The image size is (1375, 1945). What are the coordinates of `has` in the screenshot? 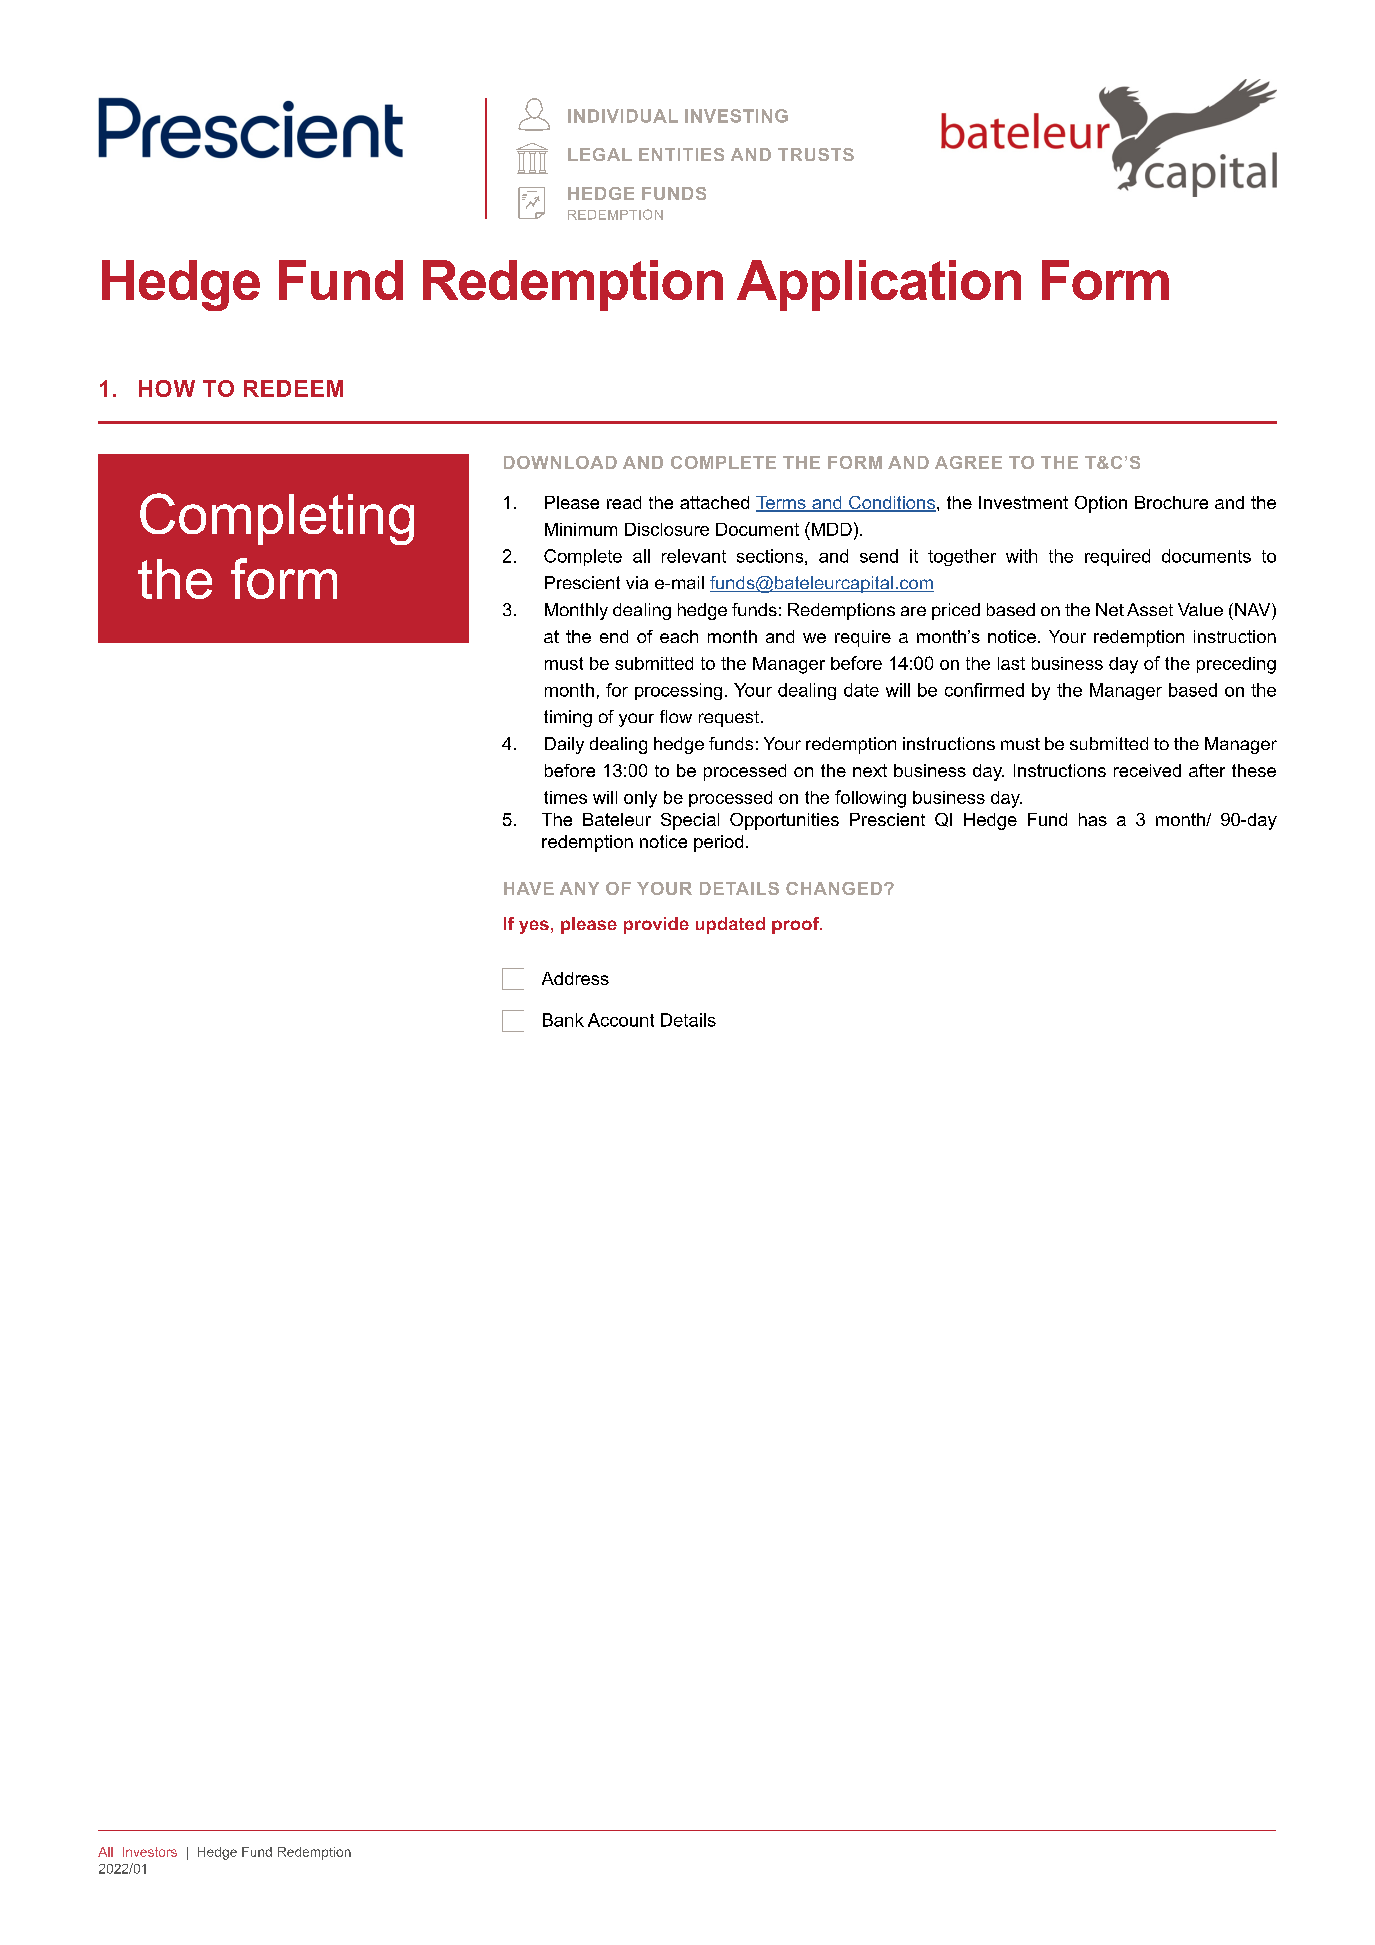 It's located at (1093, 819).
